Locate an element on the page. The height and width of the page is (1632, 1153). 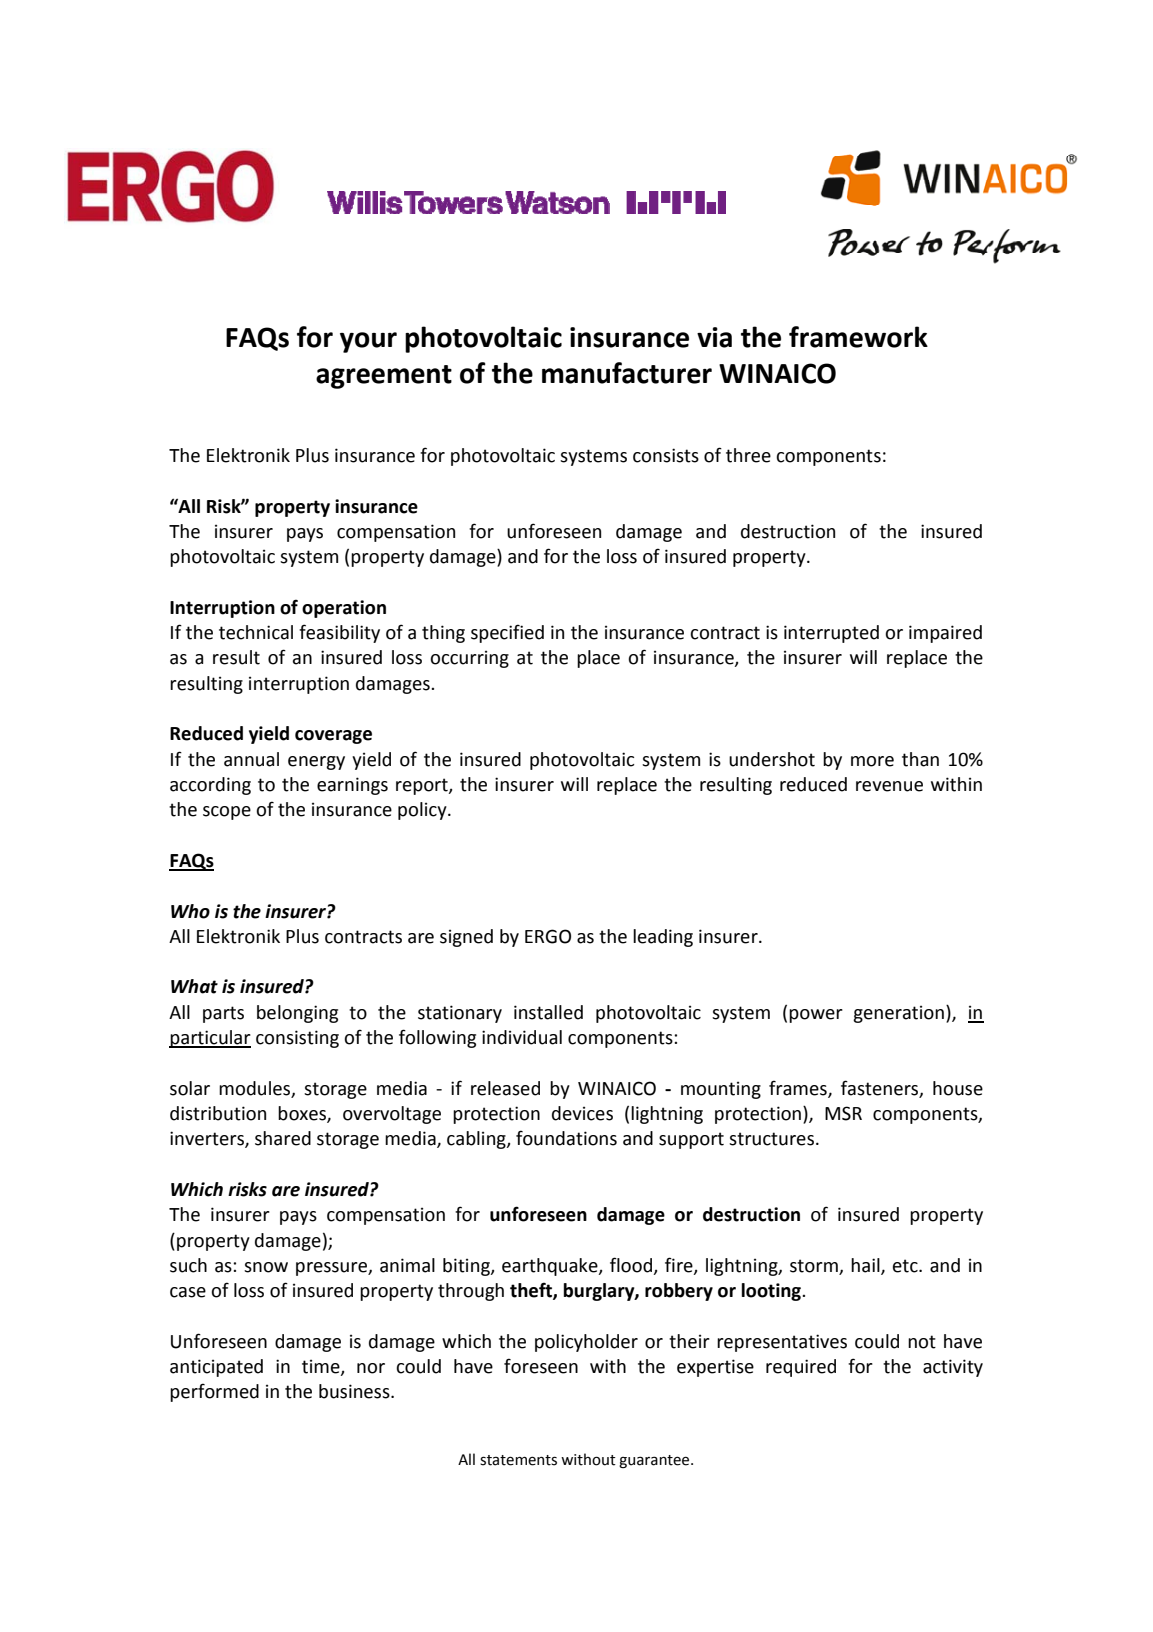
performed is located at coordinates (214, 1392).
